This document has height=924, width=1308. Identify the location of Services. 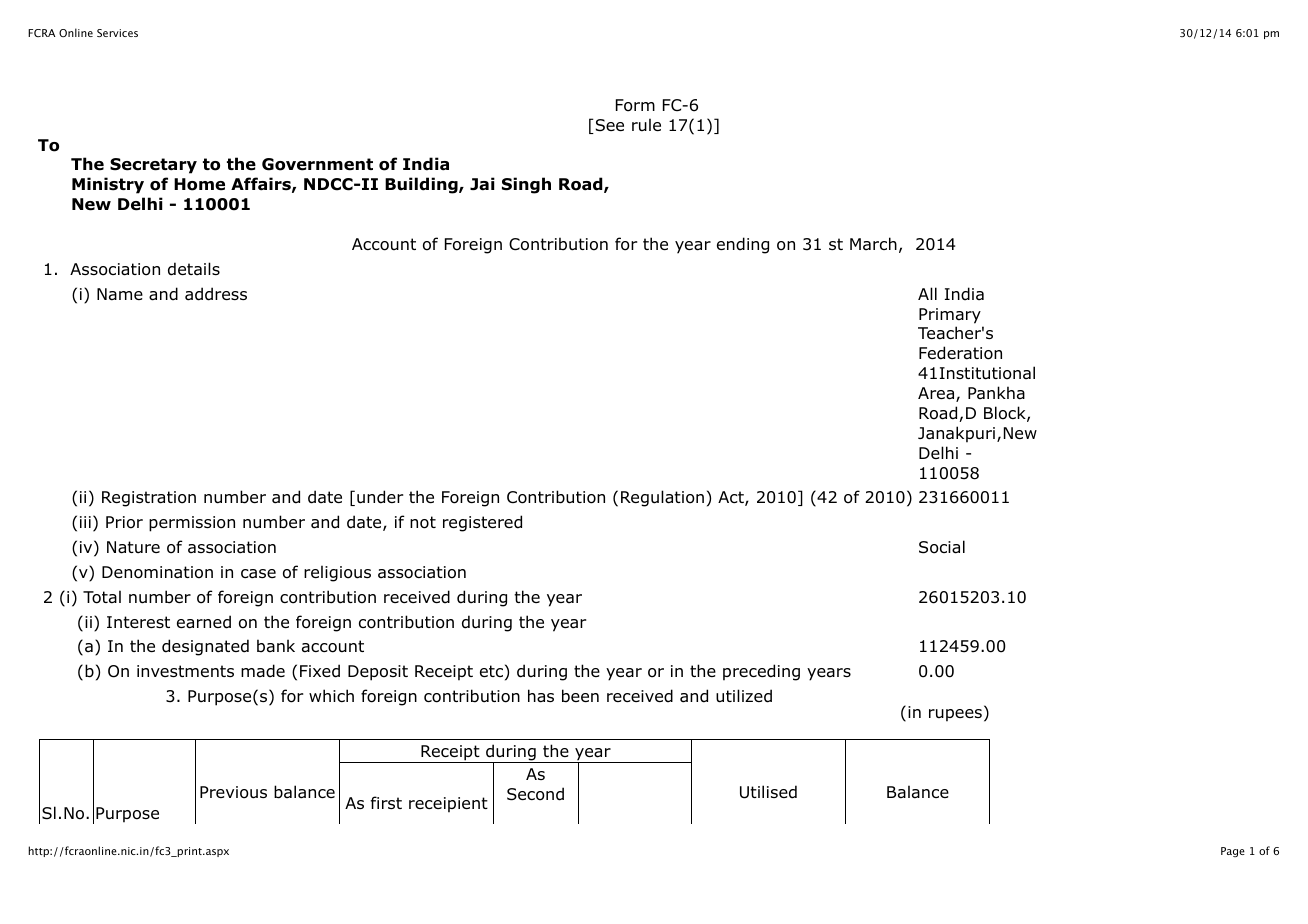
(117, 33).
